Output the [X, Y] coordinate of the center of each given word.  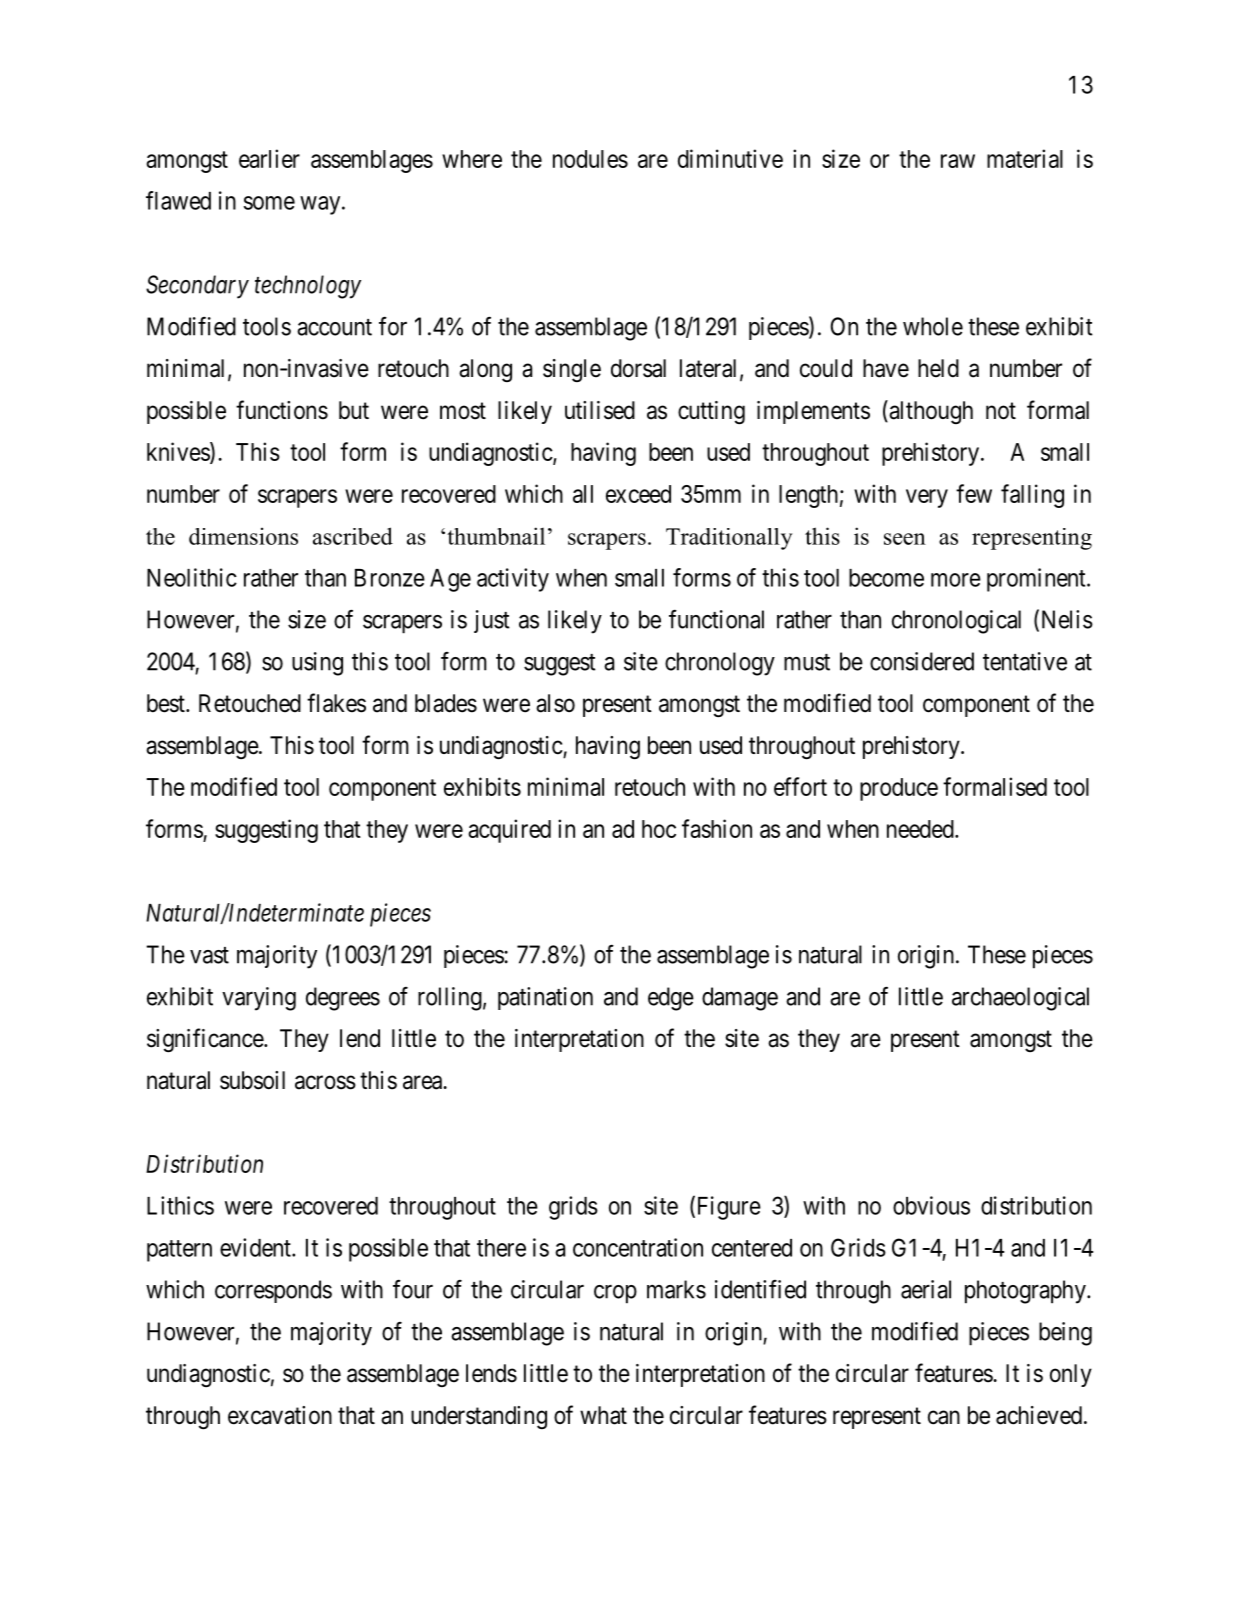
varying [259, 999]
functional [716, 619]
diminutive [730, 158]
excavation [280, 1415]
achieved [1039, 1415]
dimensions [243, 536]
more [956, 580]
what [603, 1415]
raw [958, 161]
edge [671, 999]
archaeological [1020, 999]
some [269, 203]
